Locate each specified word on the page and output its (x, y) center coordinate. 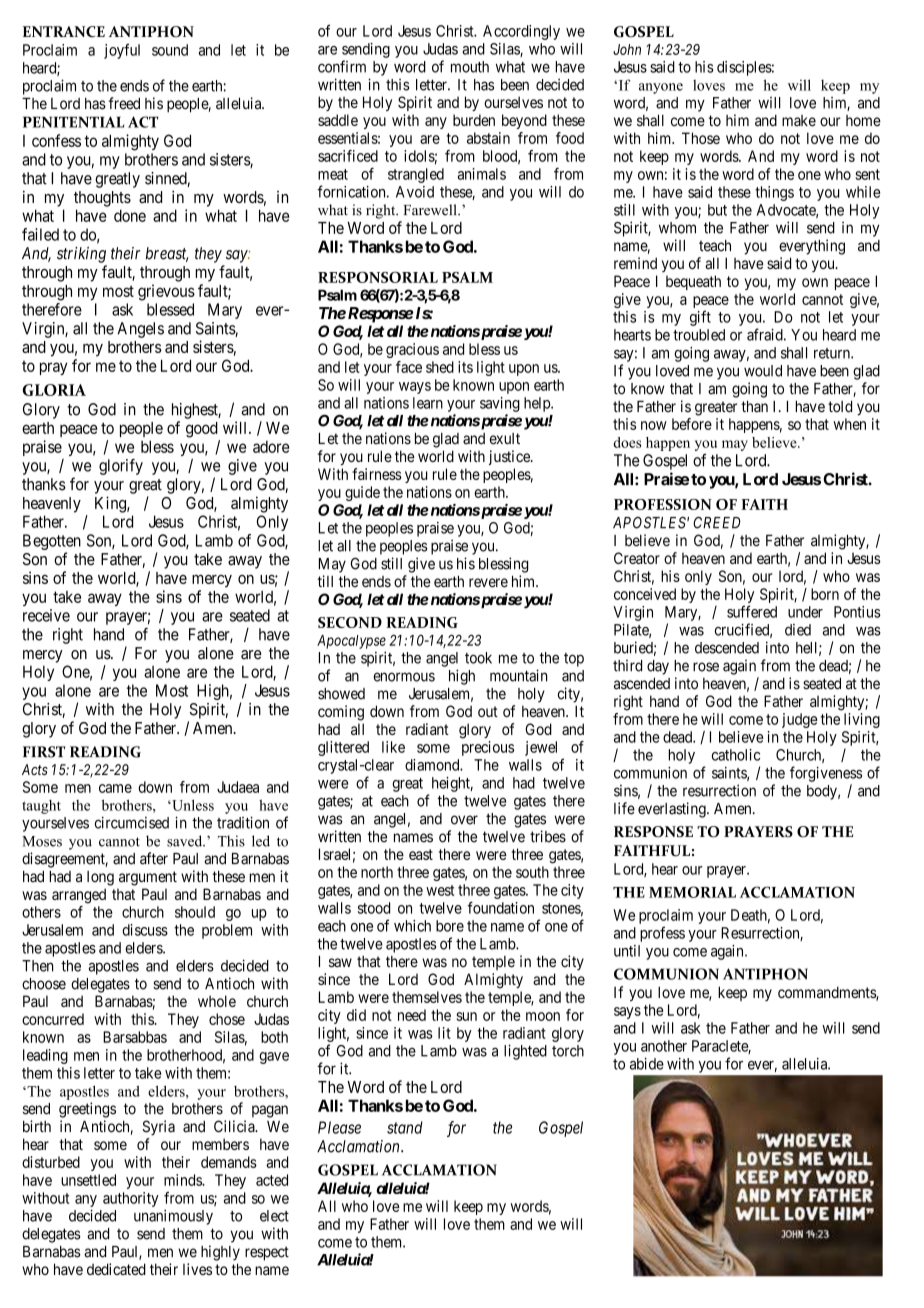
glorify (121, 467)
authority (131, 1199)
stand (405, 1127)
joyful (122, 51)
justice (510, 457)
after (154, 858)
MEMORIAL (692, 892)
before (692, 424)
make (799, 121)
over (464, 820)
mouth (470, 67)
